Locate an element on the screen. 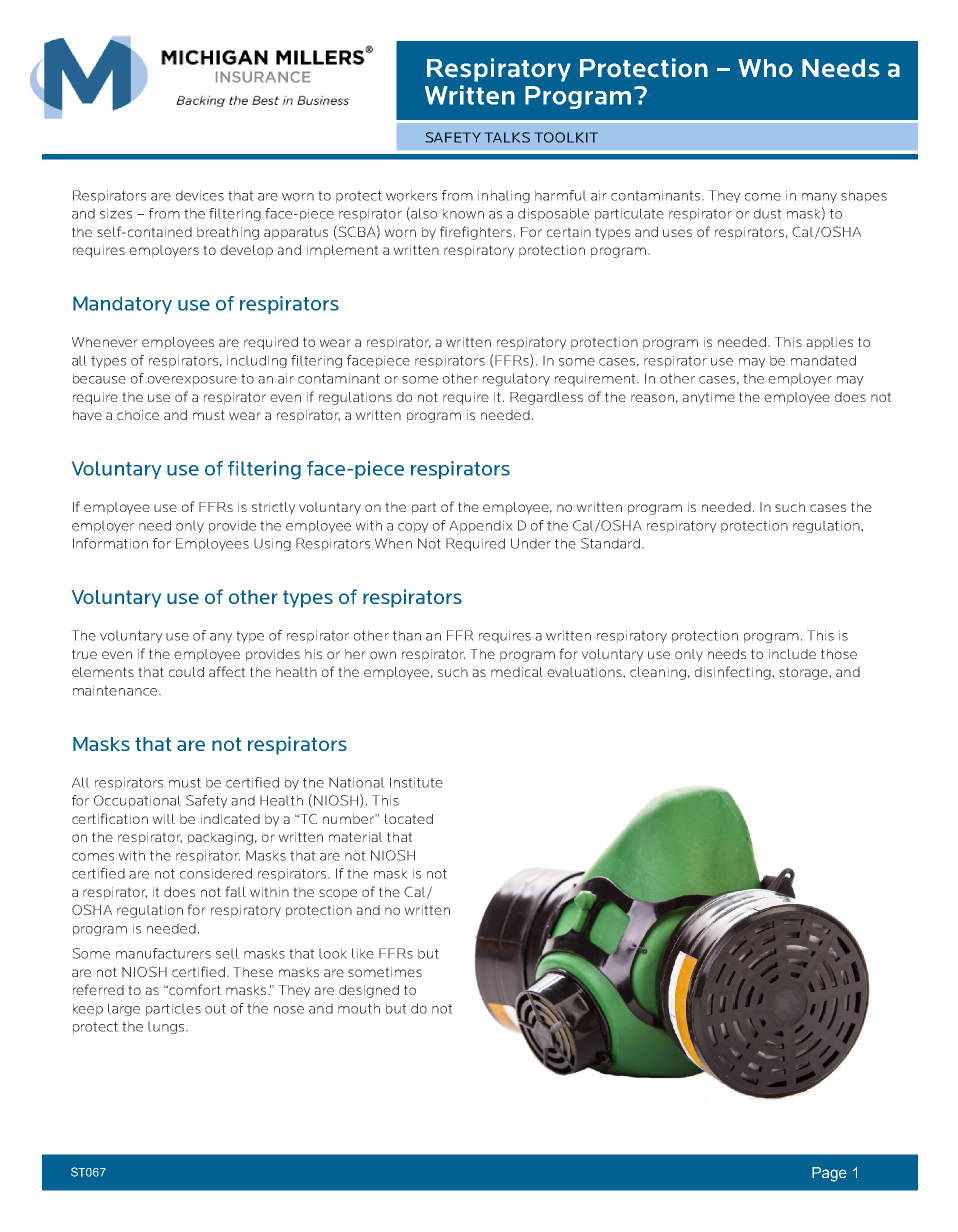 The height and width of the screenshot is (1232, 958). mouth is located at coordinates (359, 1009).
